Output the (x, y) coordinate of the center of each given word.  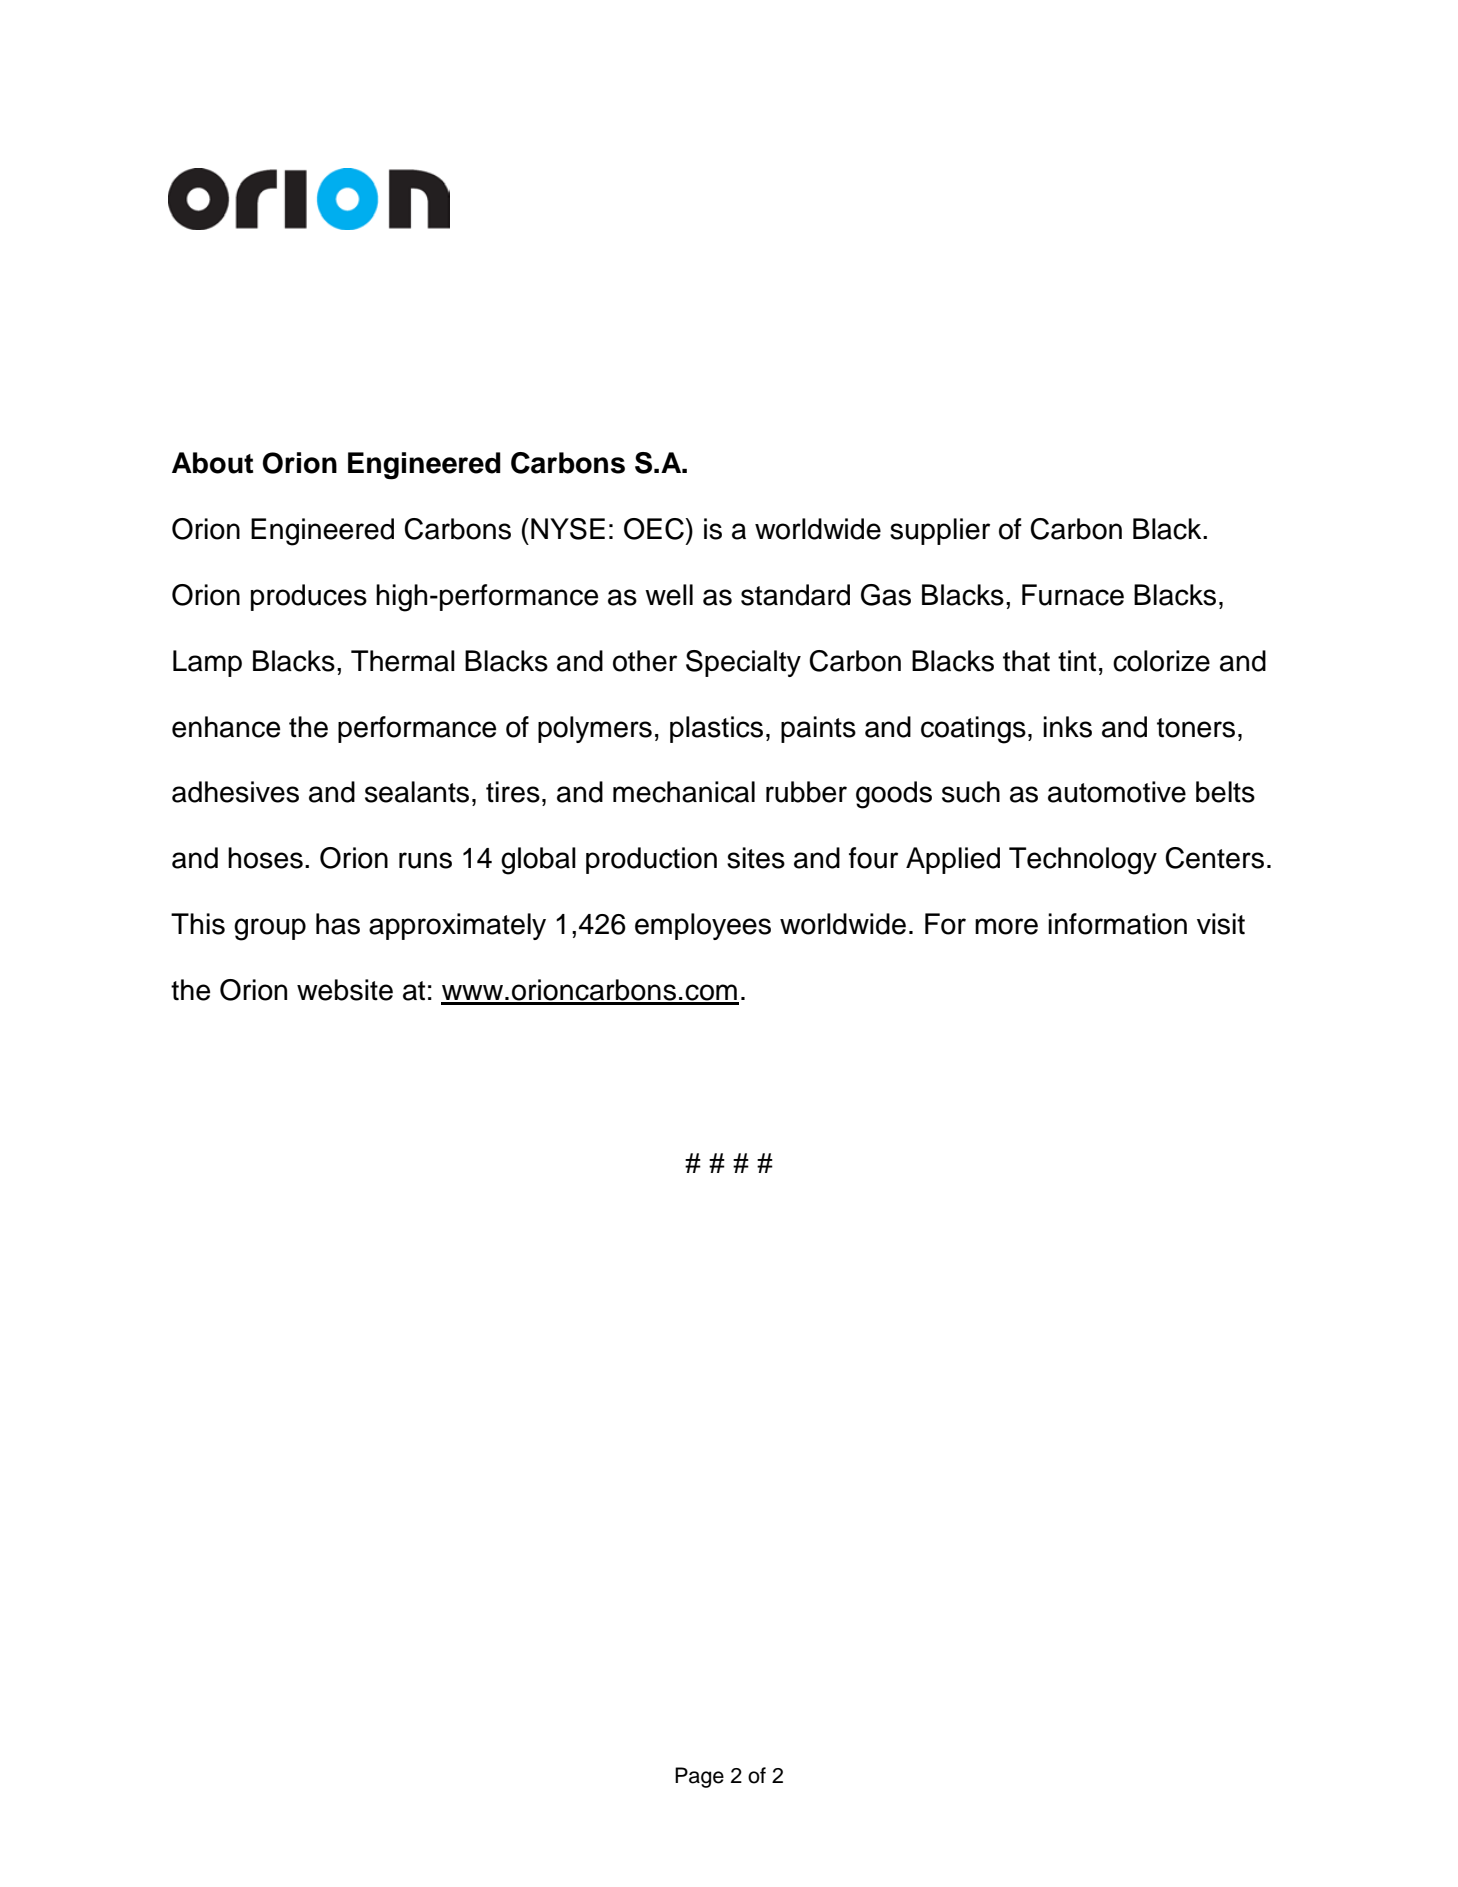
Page (699, 1777)
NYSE (568, 529)
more (1006, 926)
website (345, 990)
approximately (457, 926)
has (338, 924)
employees (703, 926)
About (212, 463)
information (1117, 924)
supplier (940, 531)
